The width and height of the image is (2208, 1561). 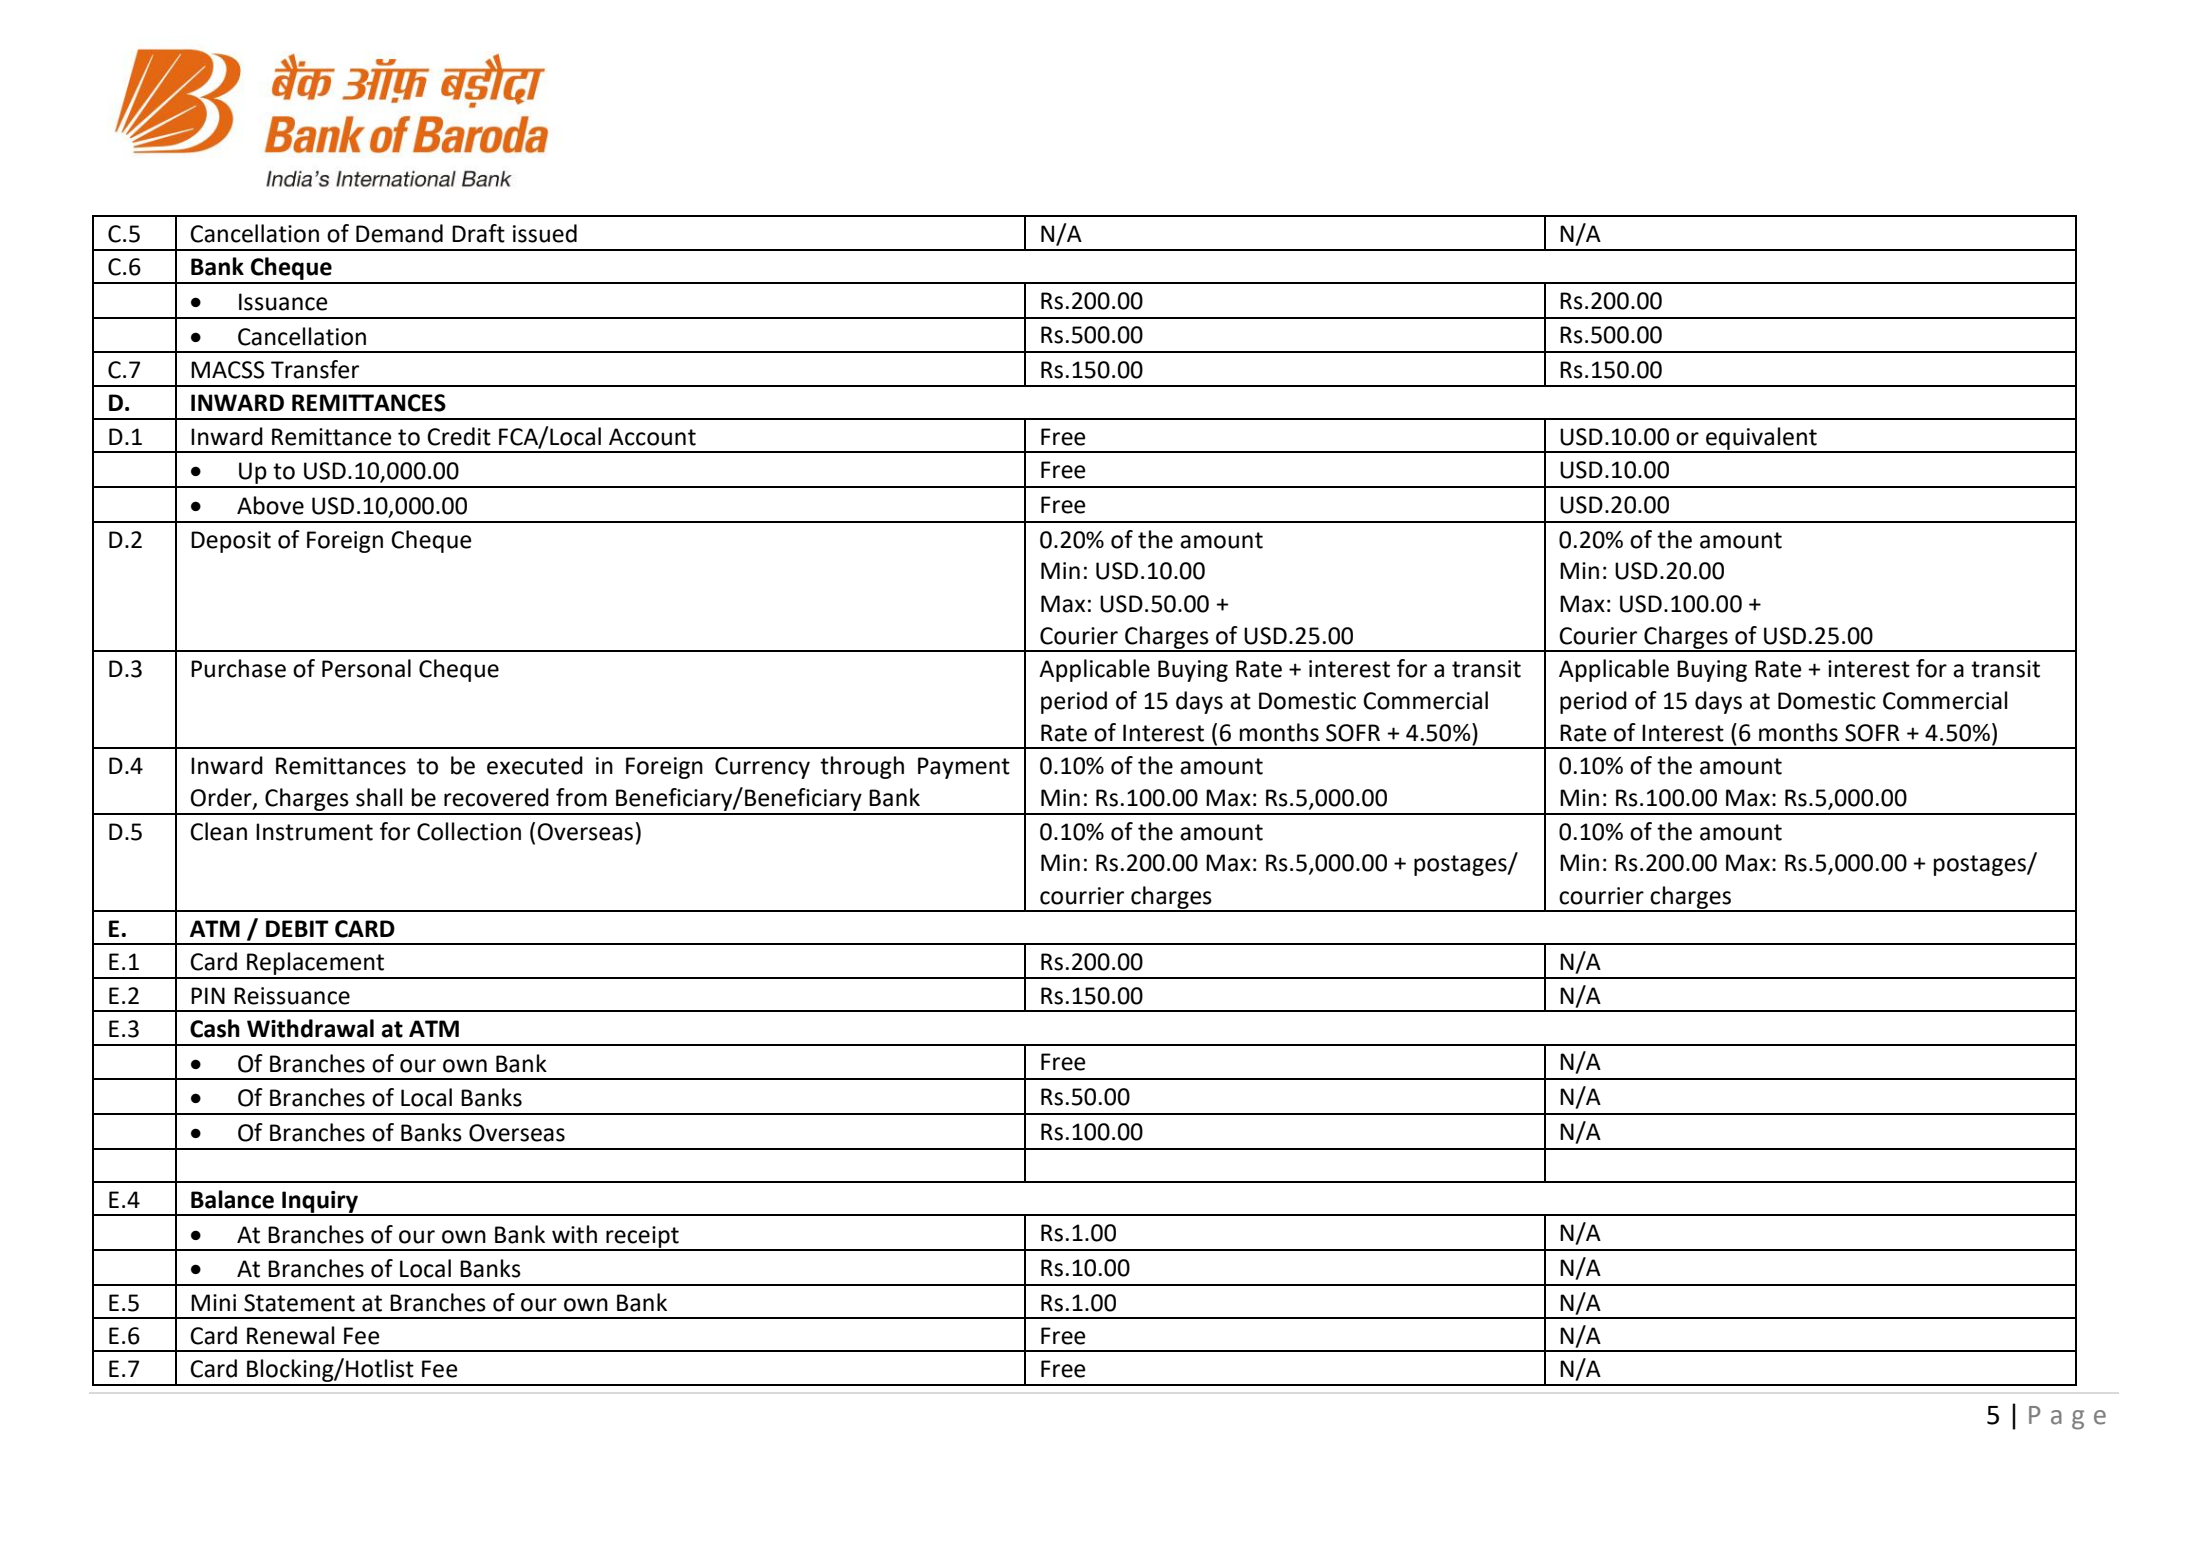 I want to click on Currency, so click(x=762, y=768).
